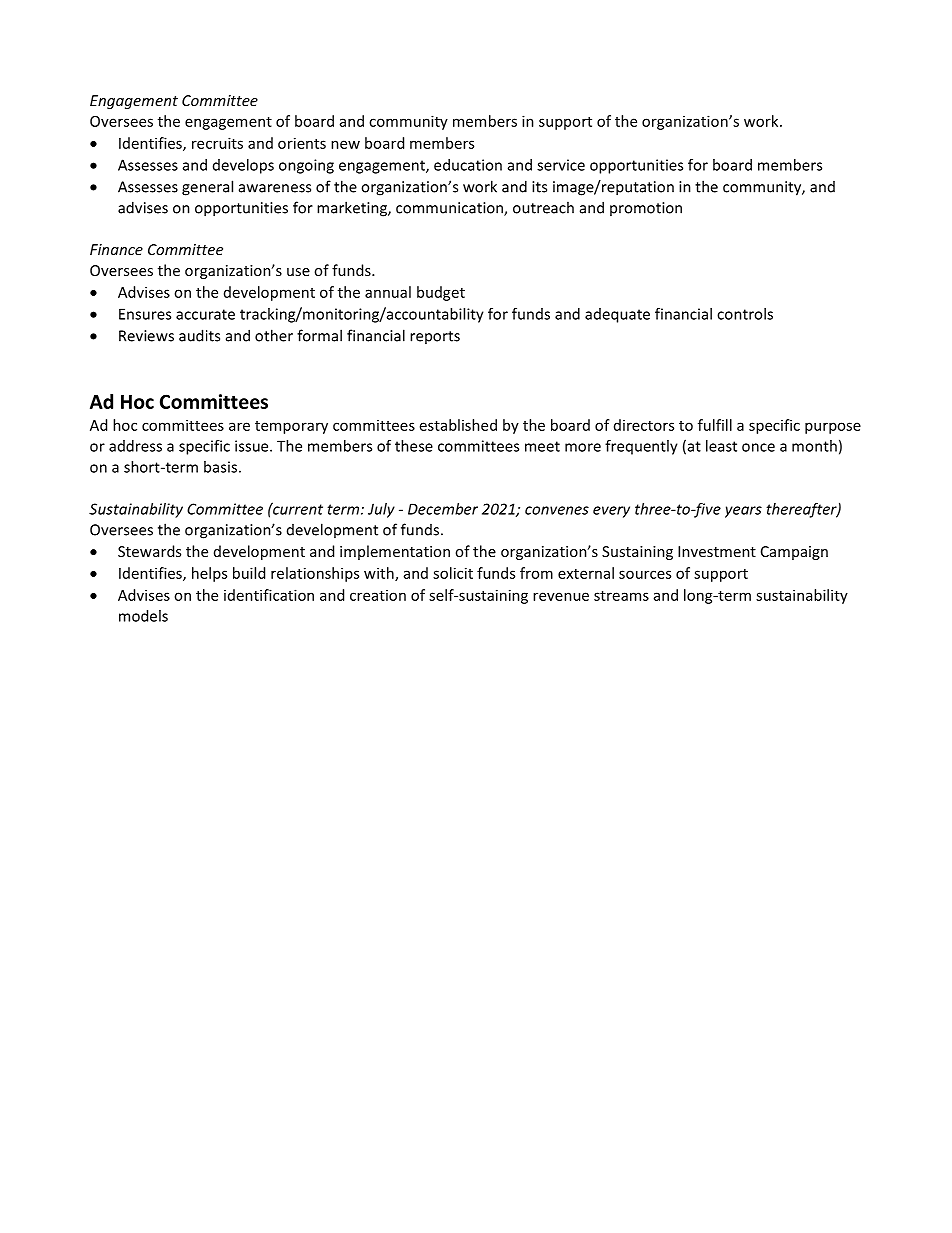  I want to click on budget, so click(441, 293).
